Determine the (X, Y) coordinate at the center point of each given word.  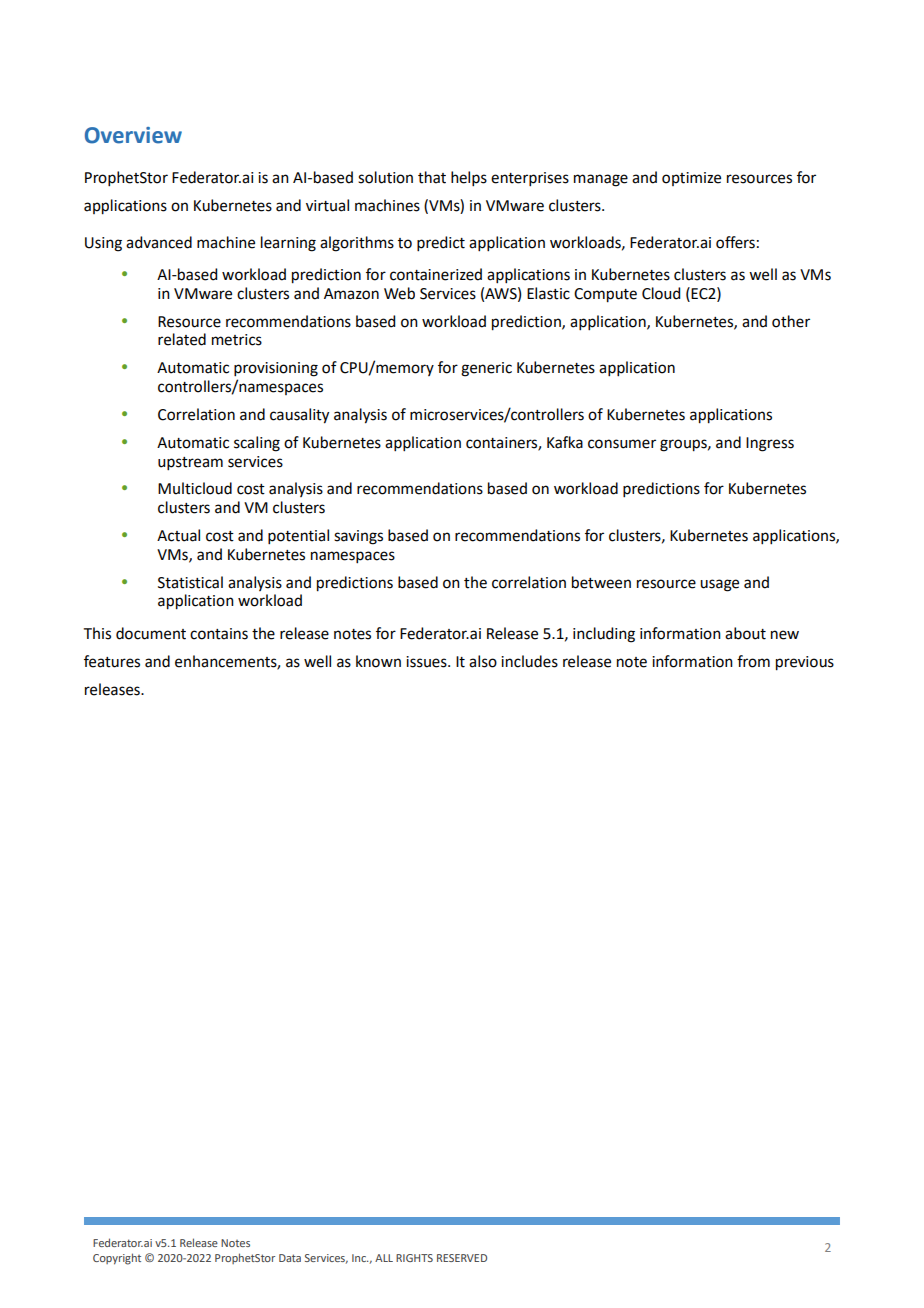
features (112, 661)
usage (719, 585)
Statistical (190, 582)
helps (469, 178)
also (483, 661)
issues (427, 662)
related (182, 339)
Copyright (117, 1259)
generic (486, 369)
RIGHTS (414, 1258)
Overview (133, 135)
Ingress (770, 444)
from (753, 661)
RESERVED (462, 1258)
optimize (691, 179)
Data (290, 1258)
